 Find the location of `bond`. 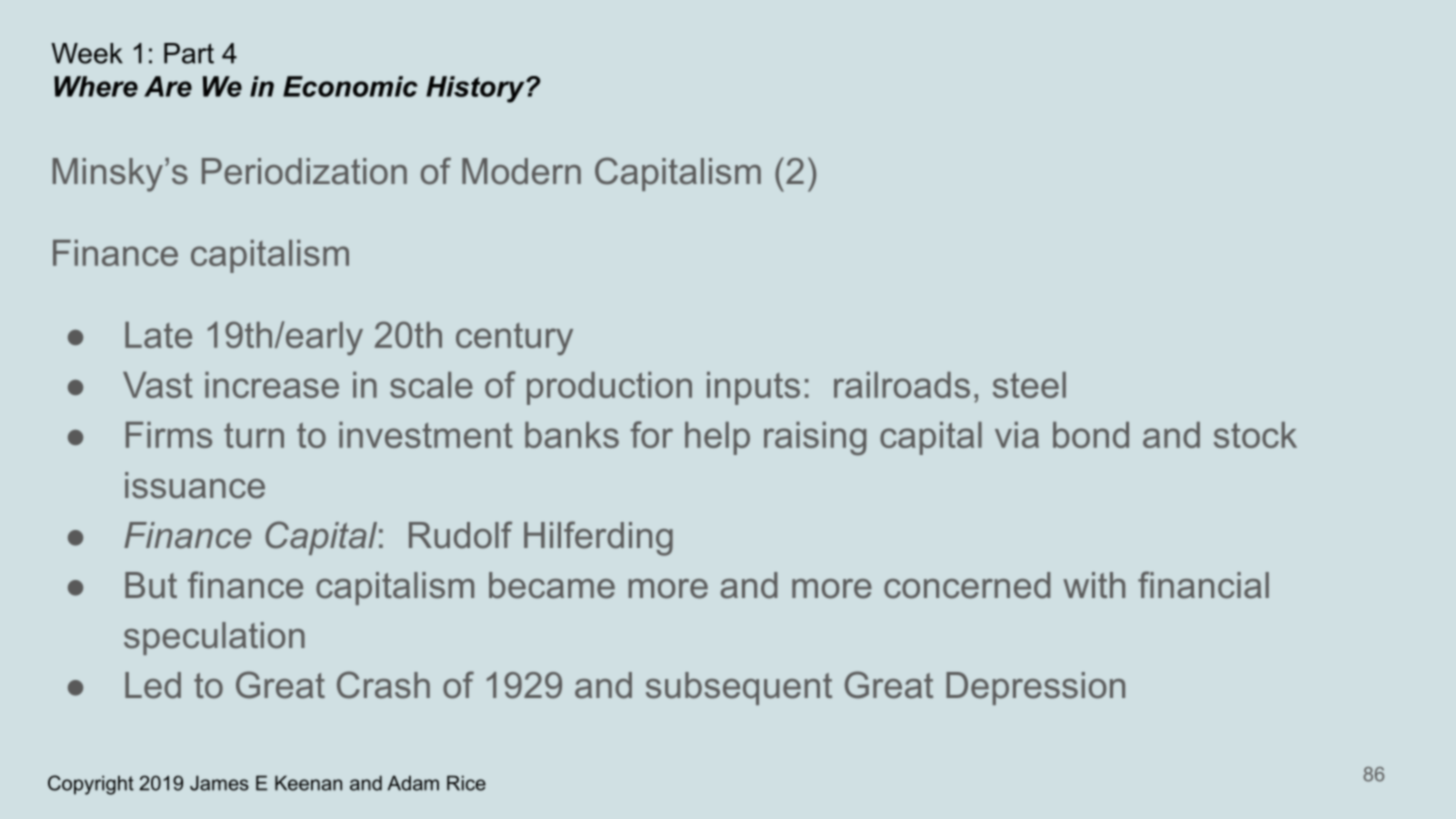

bond is located at coordinates (1091, 435).
